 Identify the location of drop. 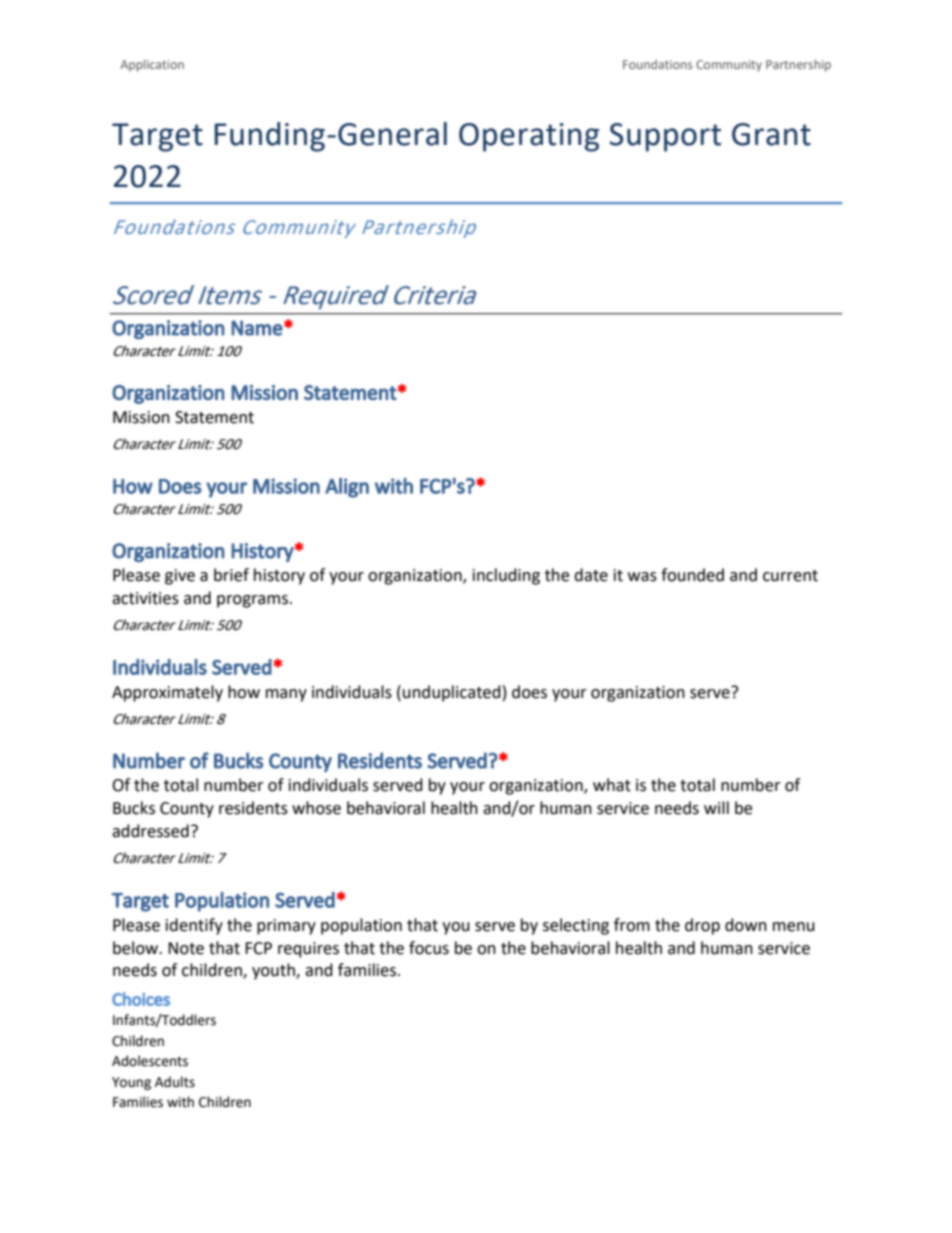
(702, 926).
